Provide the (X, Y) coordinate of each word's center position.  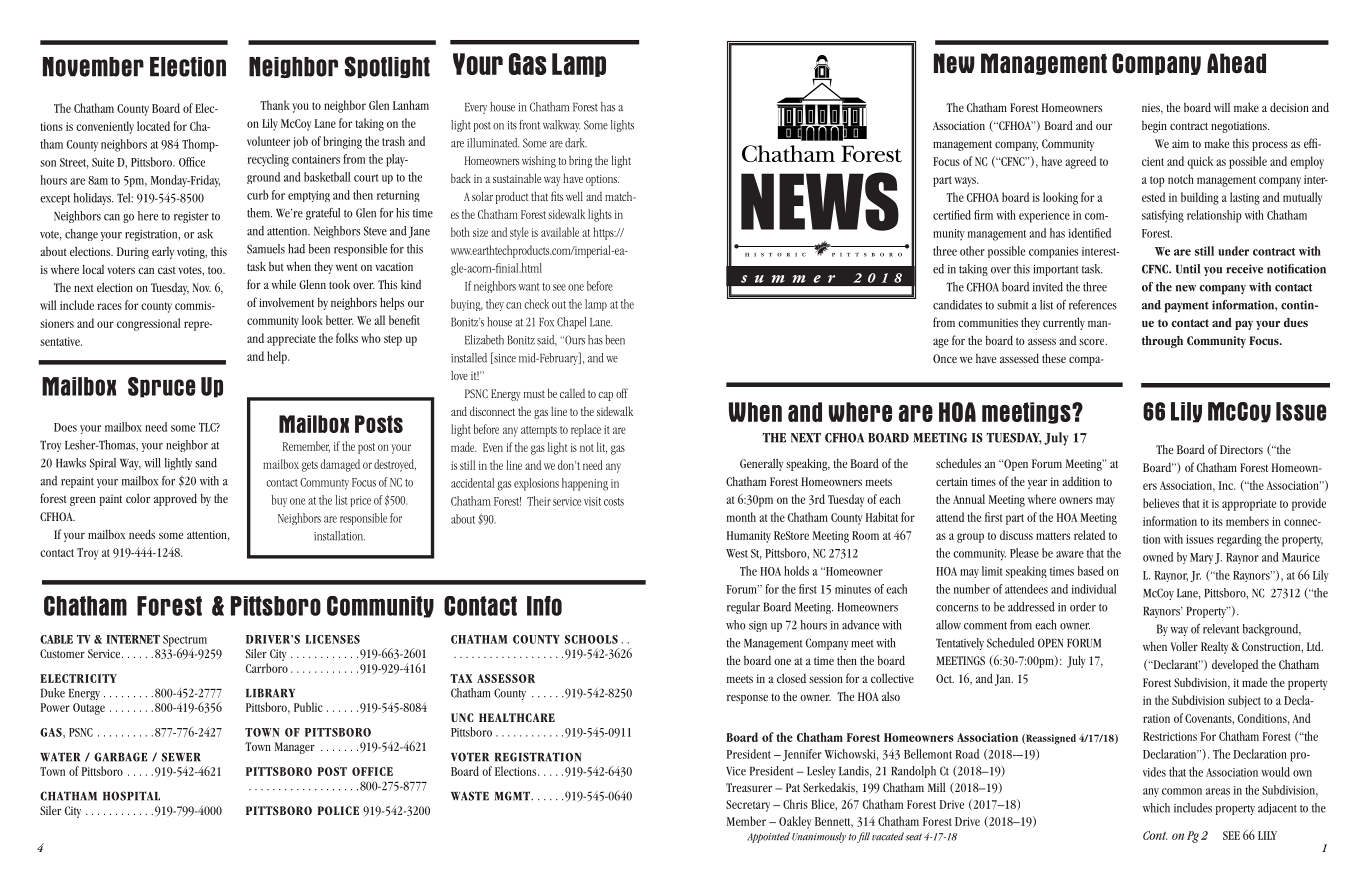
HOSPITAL (131, 796)
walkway (561, 126)
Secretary (748, 806)
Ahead (1236, 63)
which (1156, 808)
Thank (275, 105)
